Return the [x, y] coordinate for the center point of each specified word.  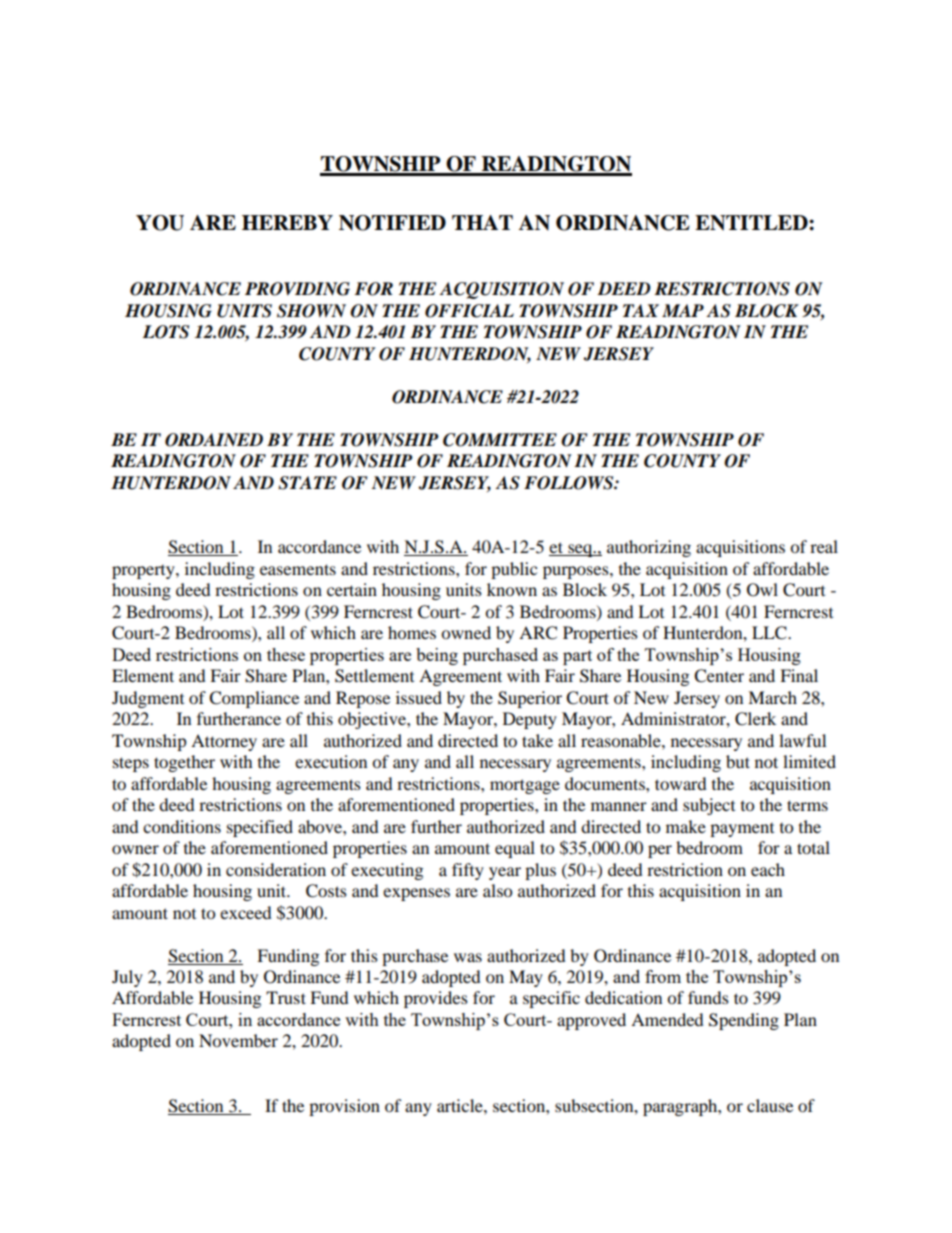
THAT [482, 222]
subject [709, 806]
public [514, 570]
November [238, 1040]
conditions [182, 826]
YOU [160, 223]
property [144, 572]
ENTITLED [752, 223]
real [824, 546]
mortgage [525, 786]
